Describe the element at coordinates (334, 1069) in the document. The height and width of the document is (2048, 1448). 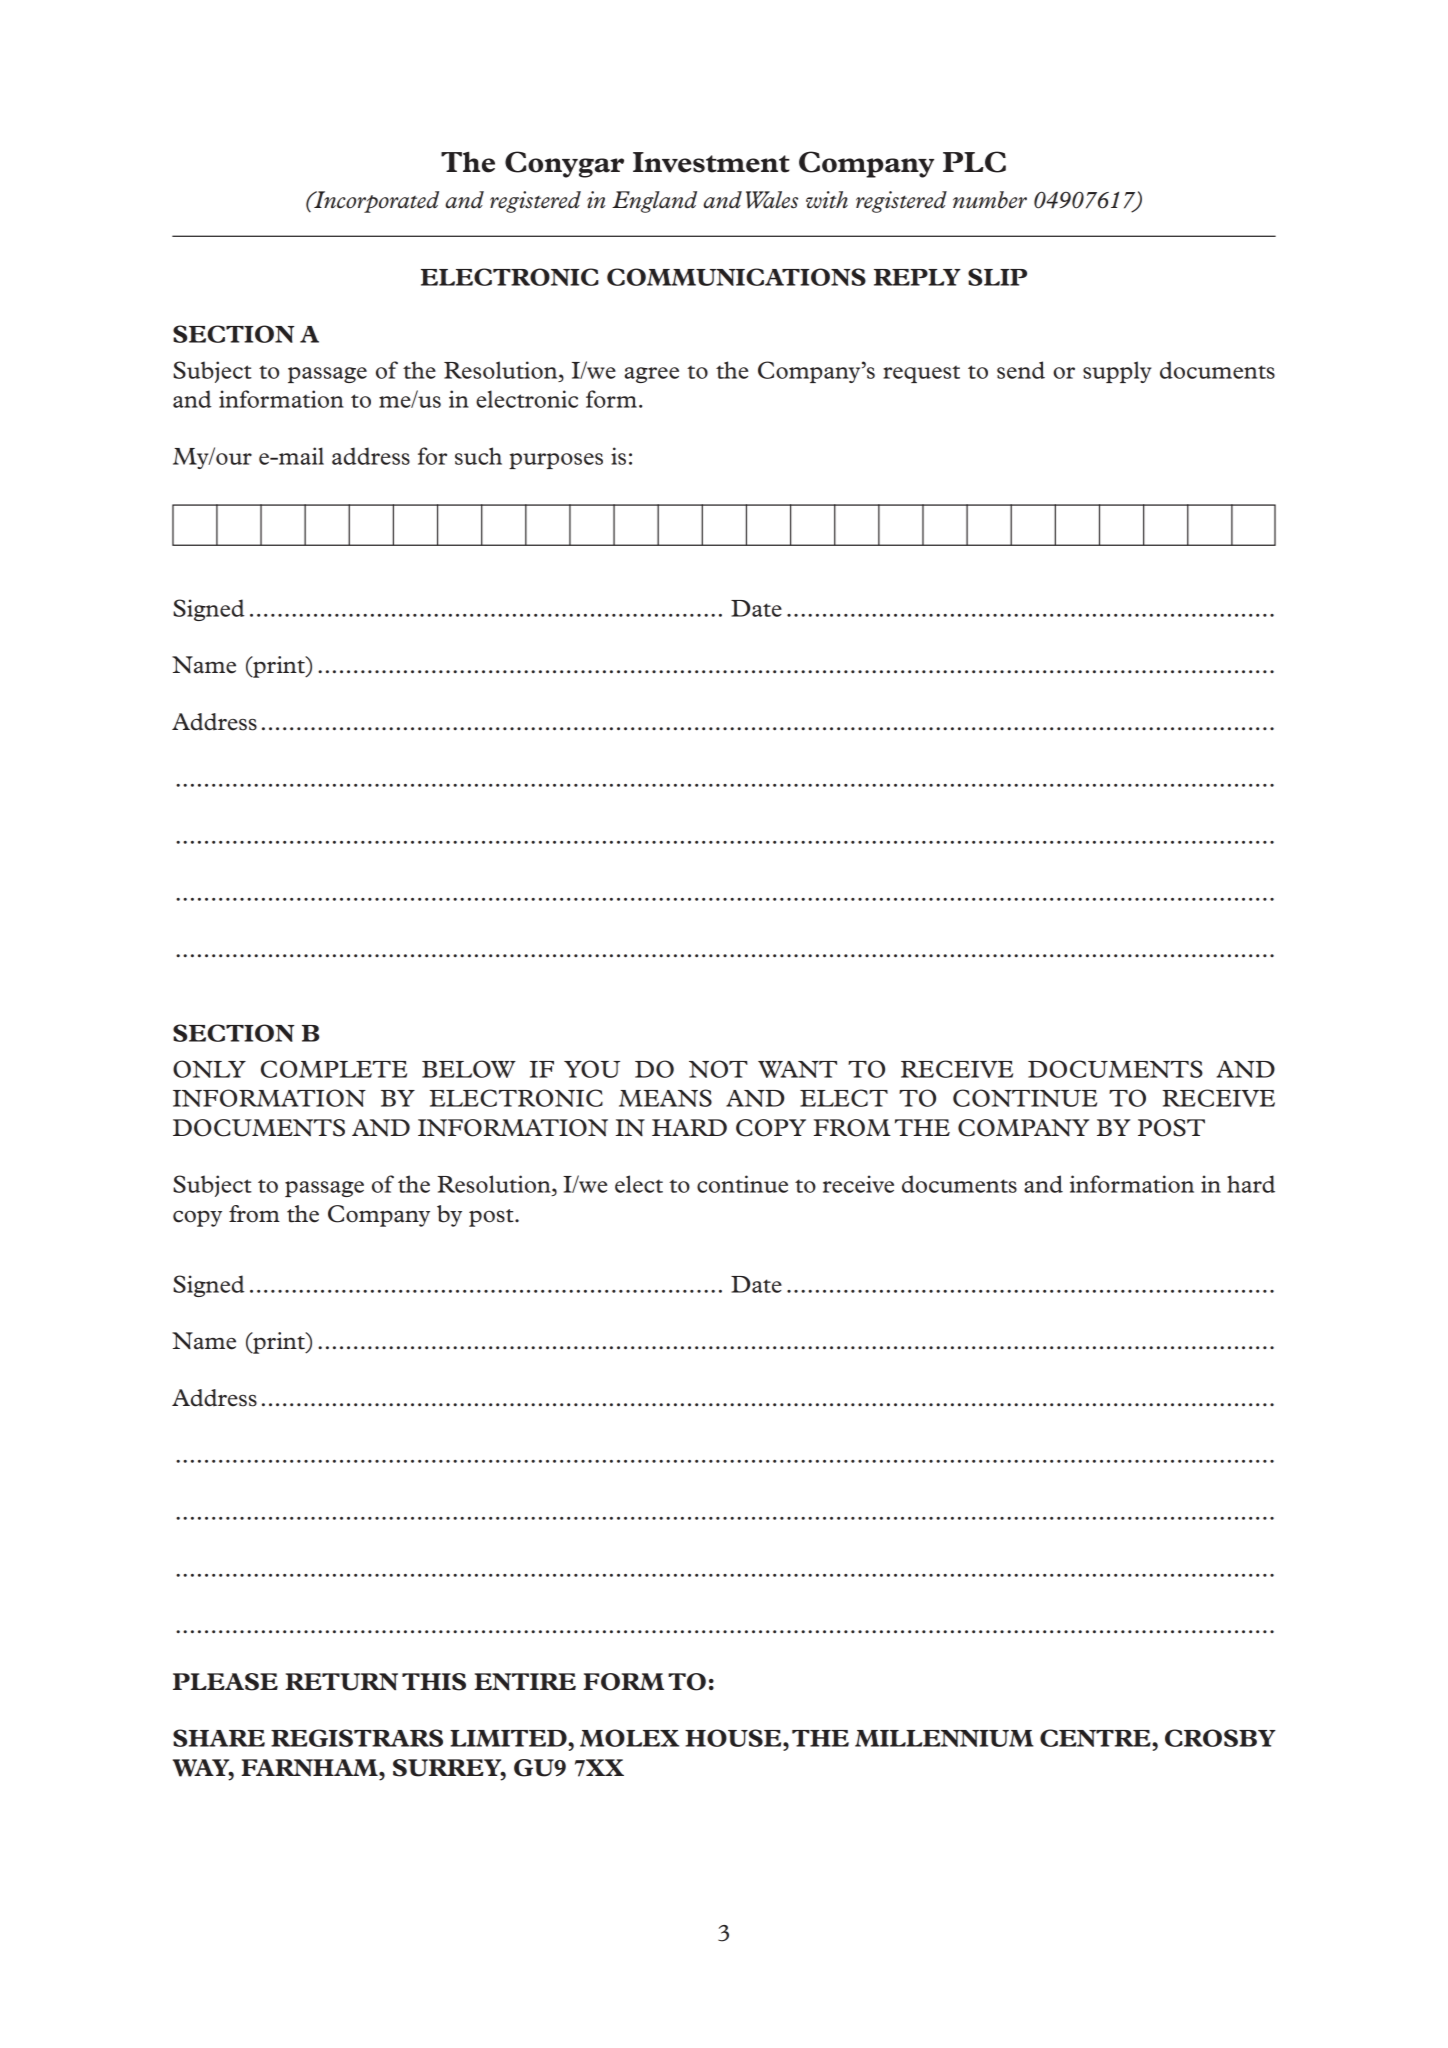
I see `COMPLETE` at that location.
